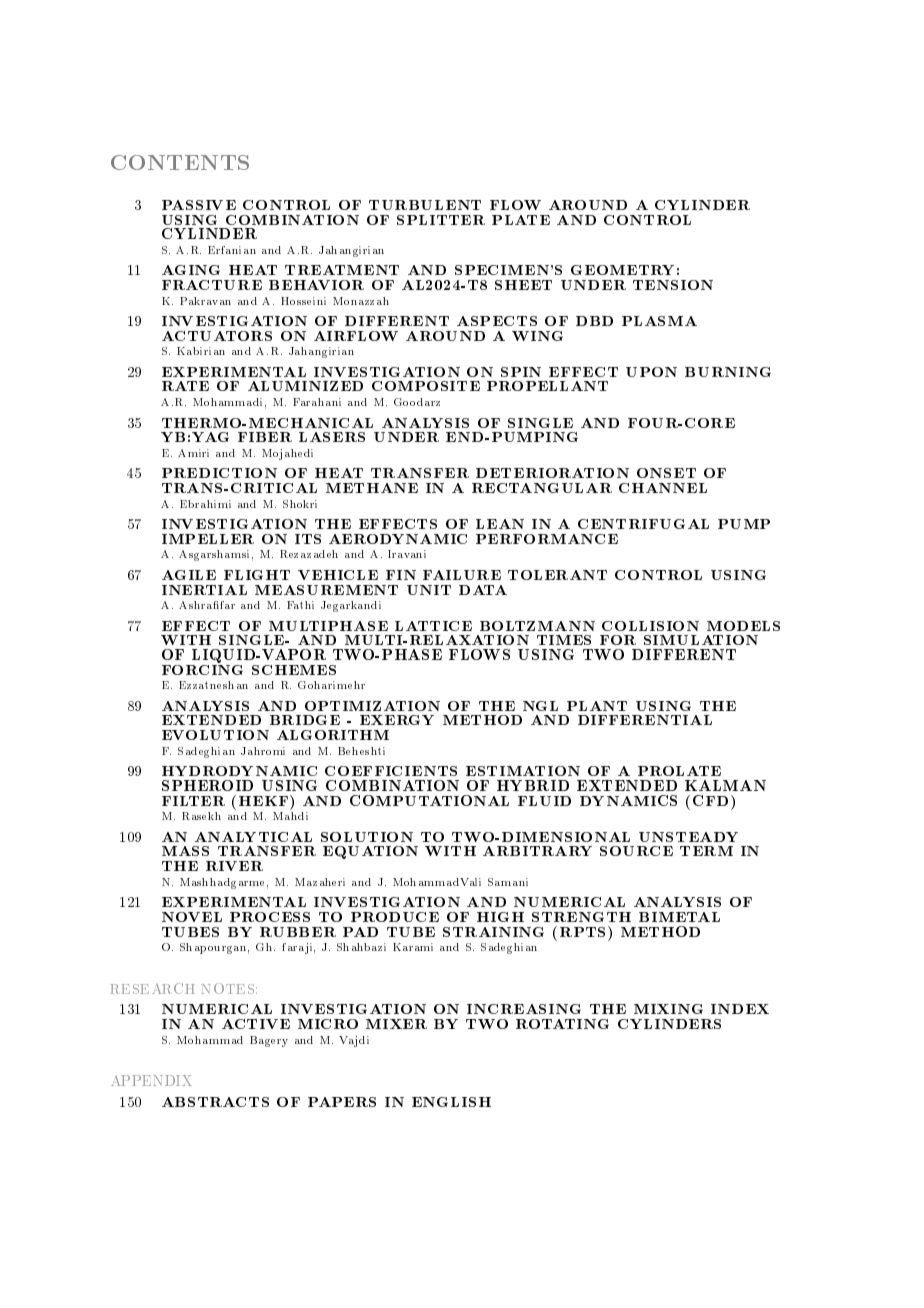  I want to click on CFD, so click(710, 800).
